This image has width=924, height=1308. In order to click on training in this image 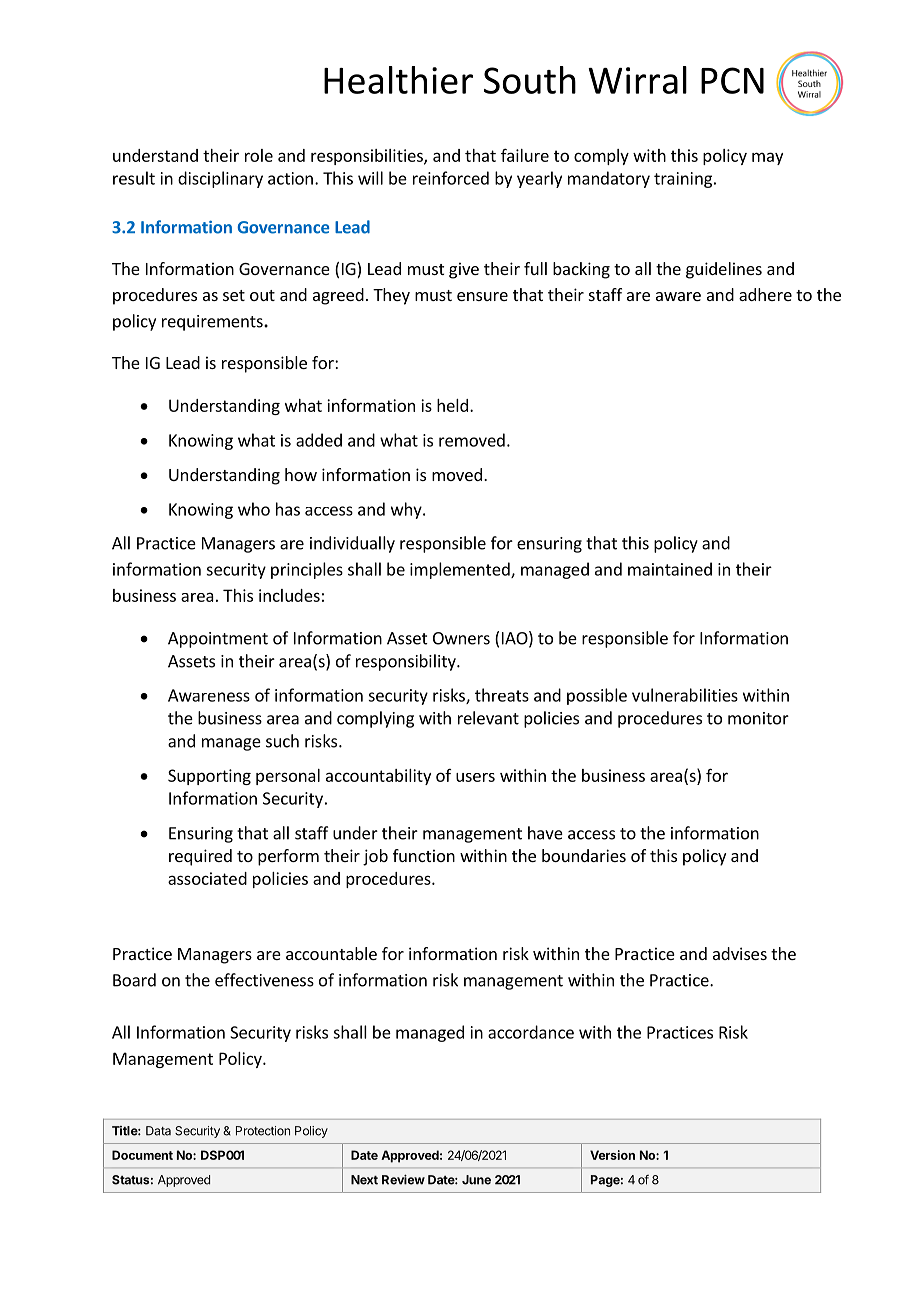, I will do `click(683, 180)`.
